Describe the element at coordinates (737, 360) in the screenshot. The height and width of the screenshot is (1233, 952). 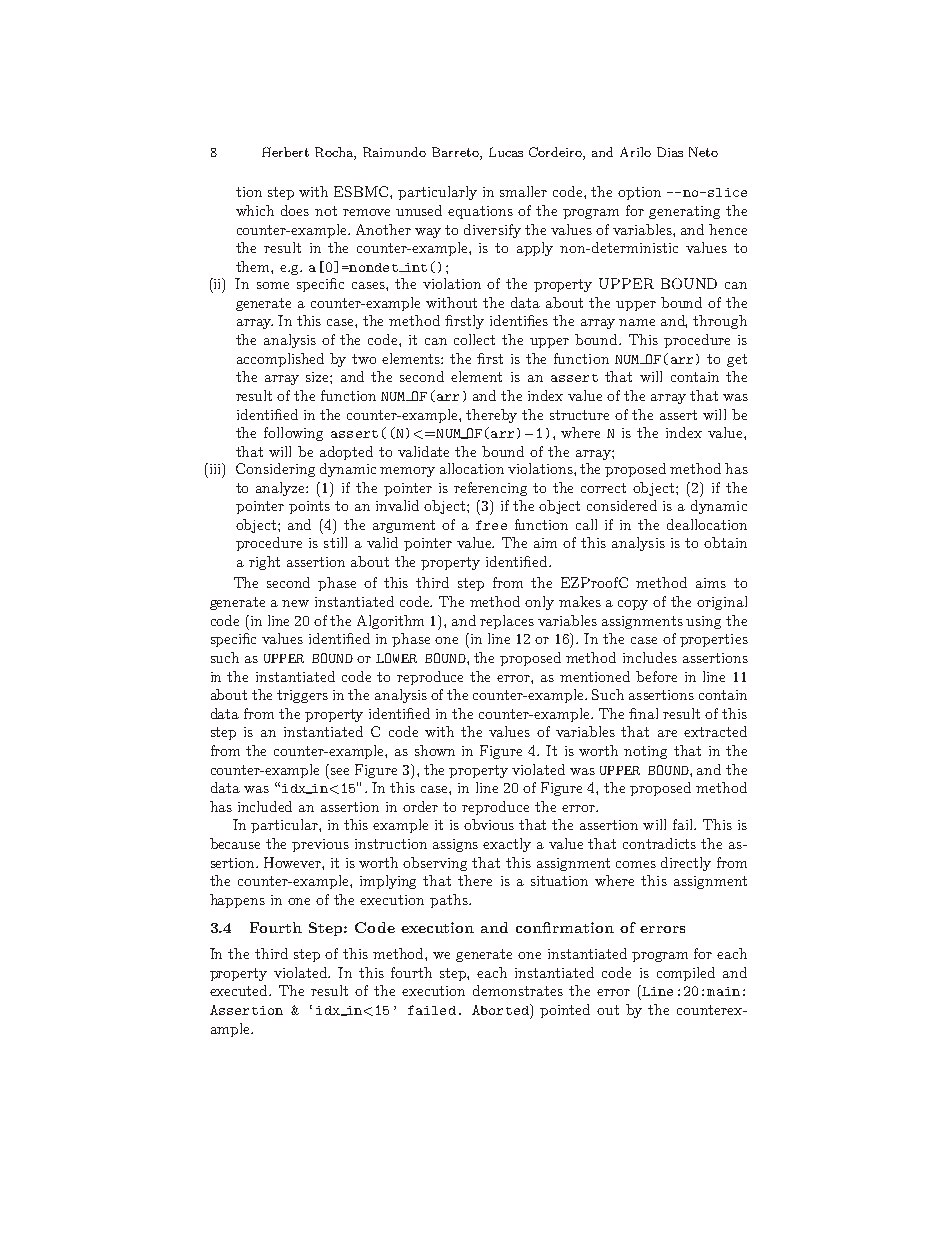
I see `get` at that location.
